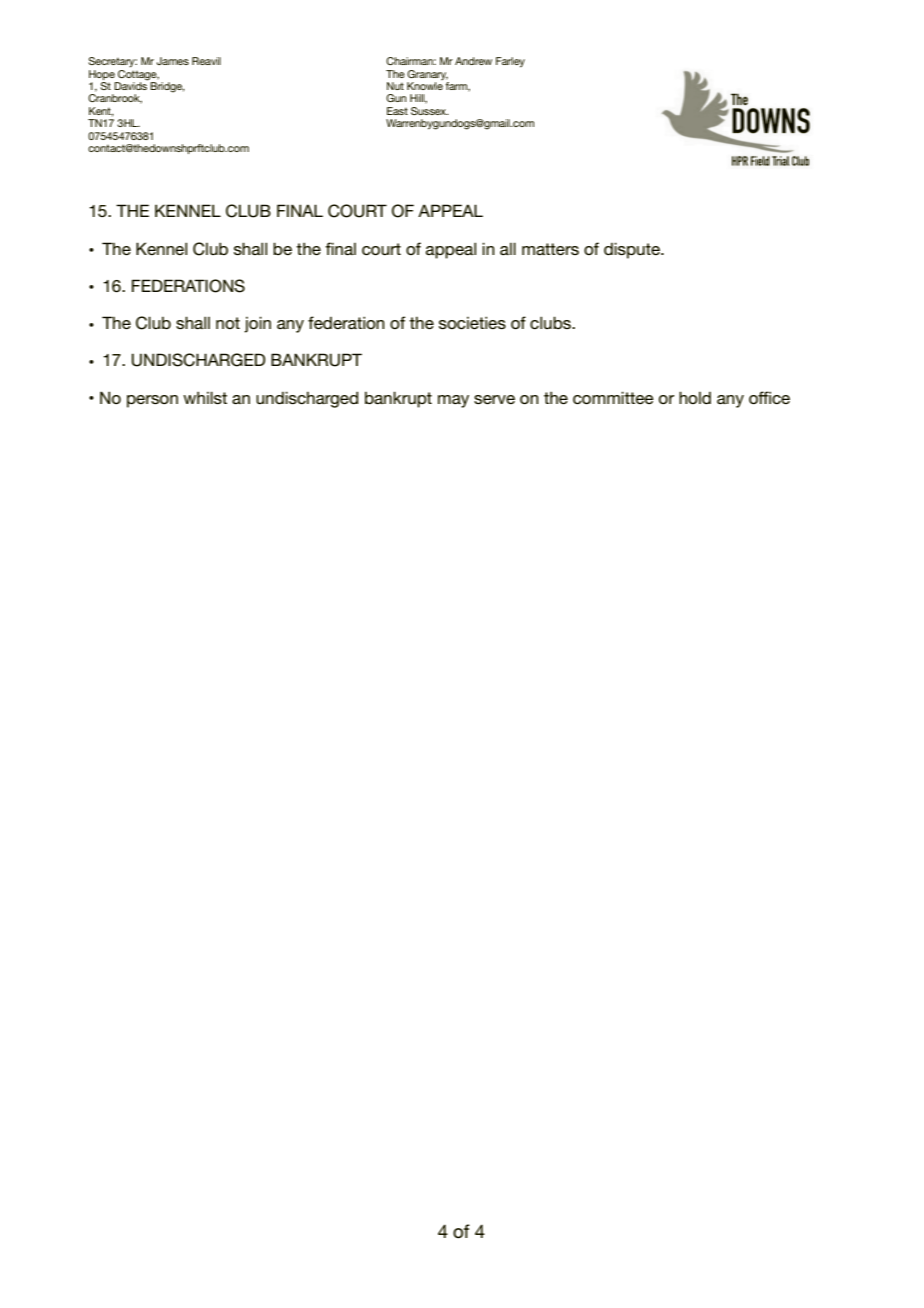  Describe the element at coordinates (228, 323) in the image. I see `not` at that location.
